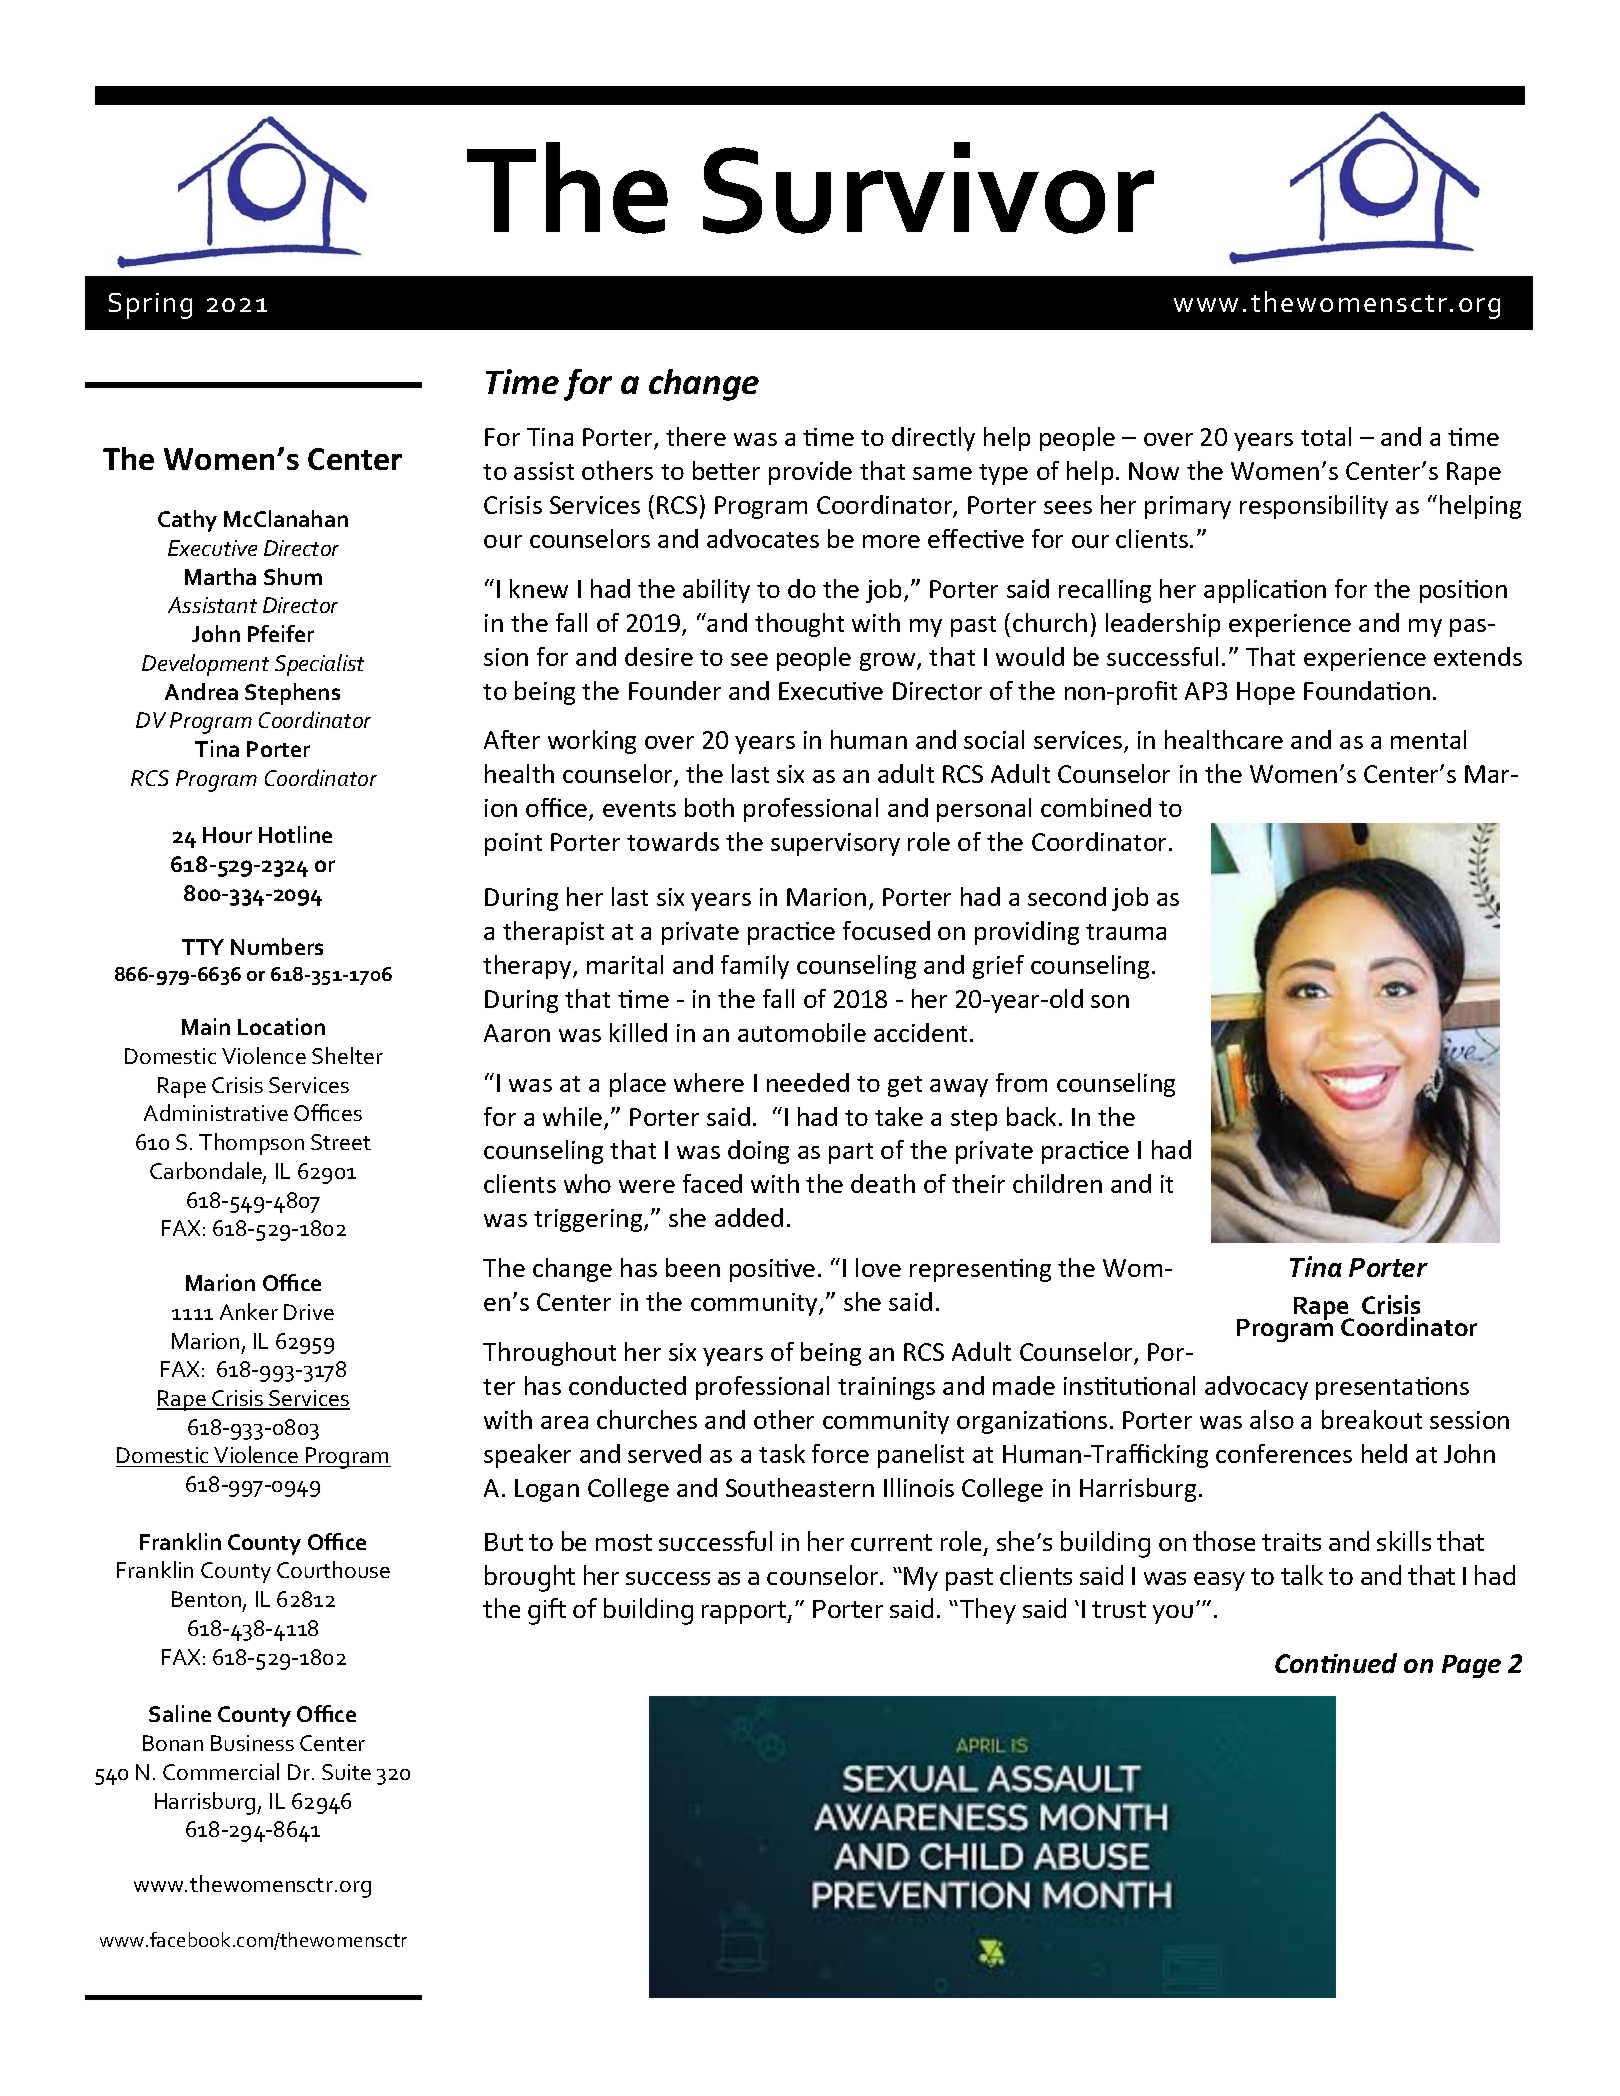 The width and height of the screenshot is (1620, 2096). What do you see at coordinates (252, 1743) in the screenshot?
I see `Business` at bounding box center [252, 1743].
